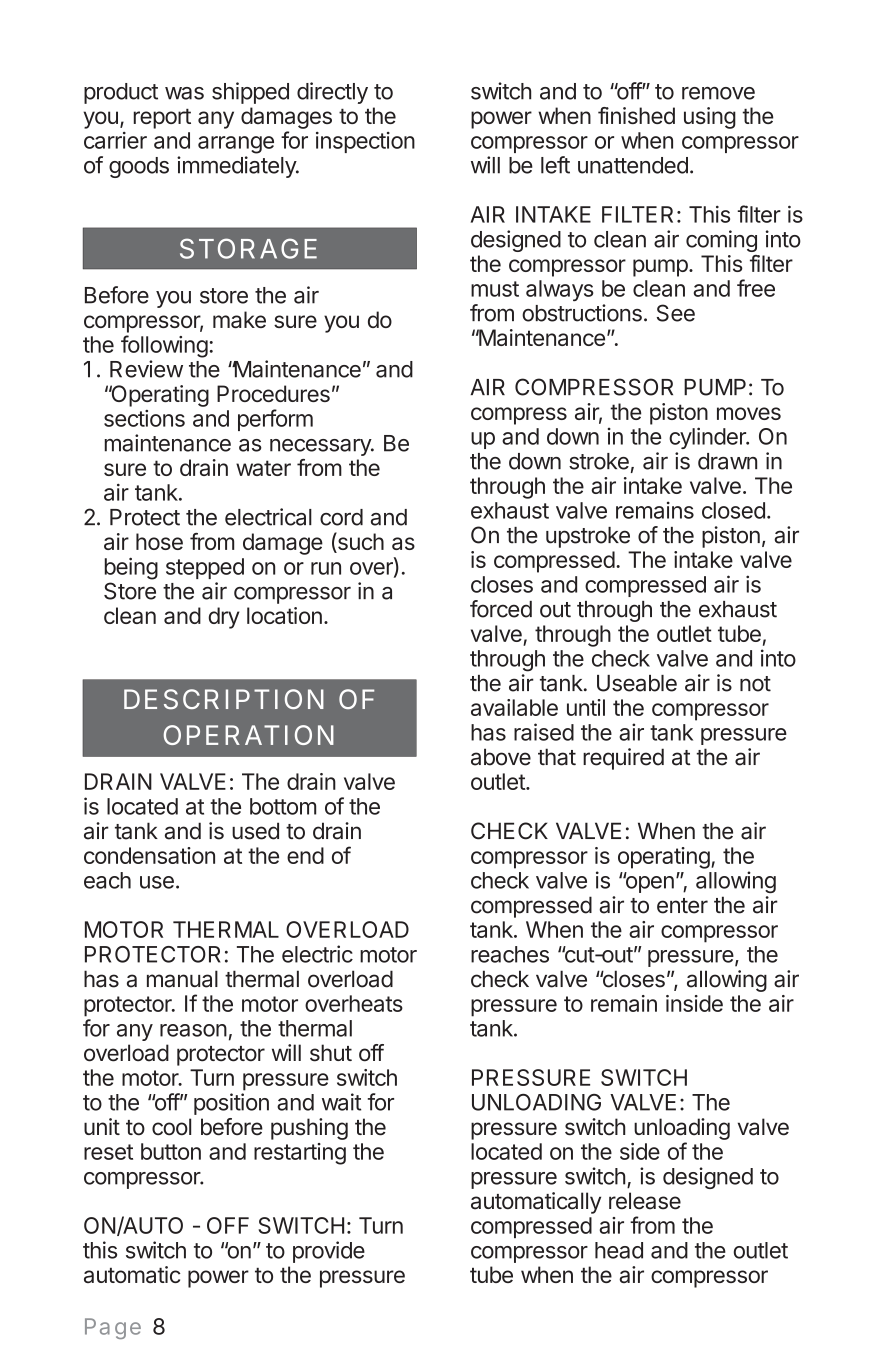 This screenshot has width=887, height=1372. I want to click on Page, so click(113, 1328).
